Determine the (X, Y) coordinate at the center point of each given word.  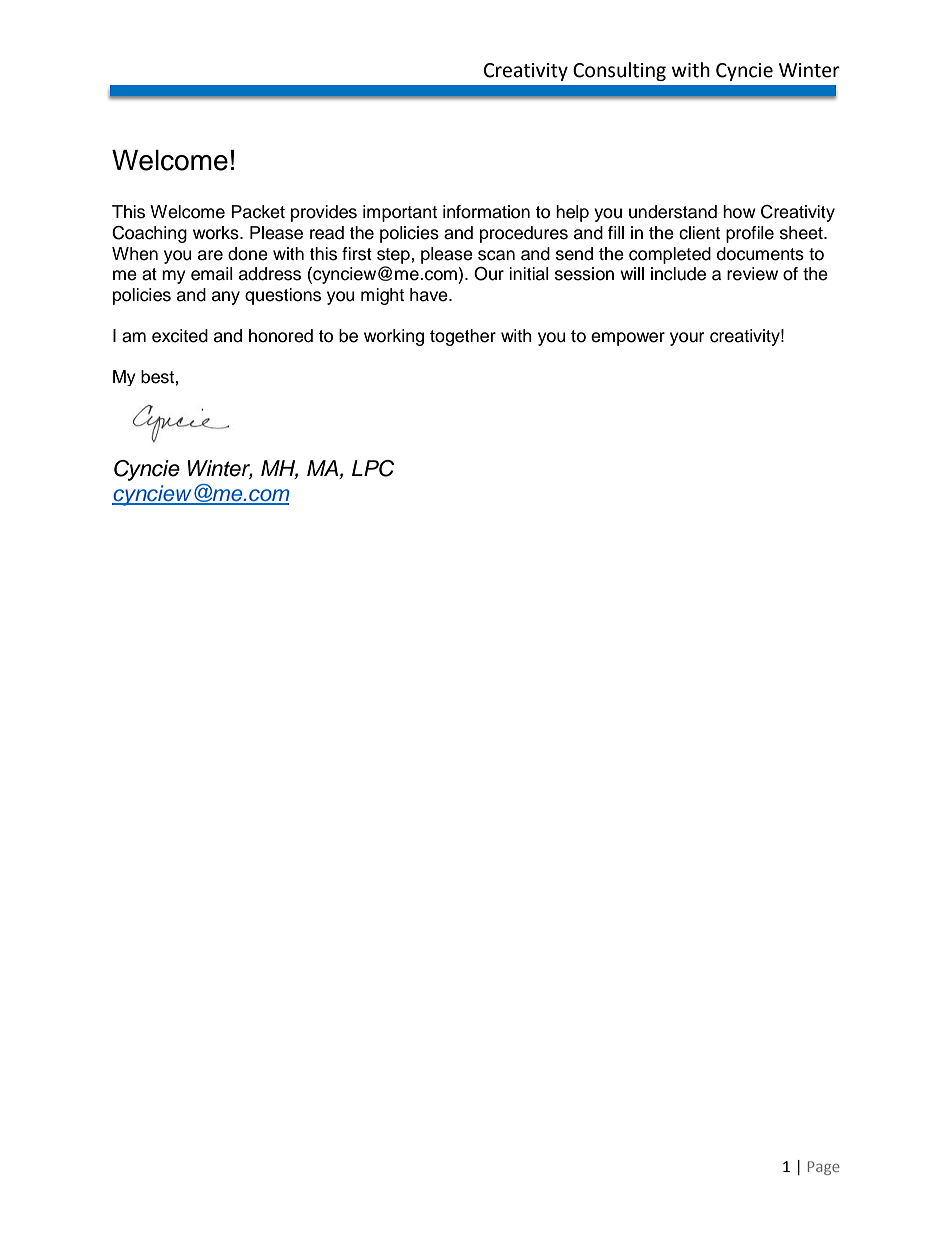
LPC (373, 468)
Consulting (619, 71)
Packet (258, 212)
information (486, 212)
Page (824, 1168)
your (687, 339)
